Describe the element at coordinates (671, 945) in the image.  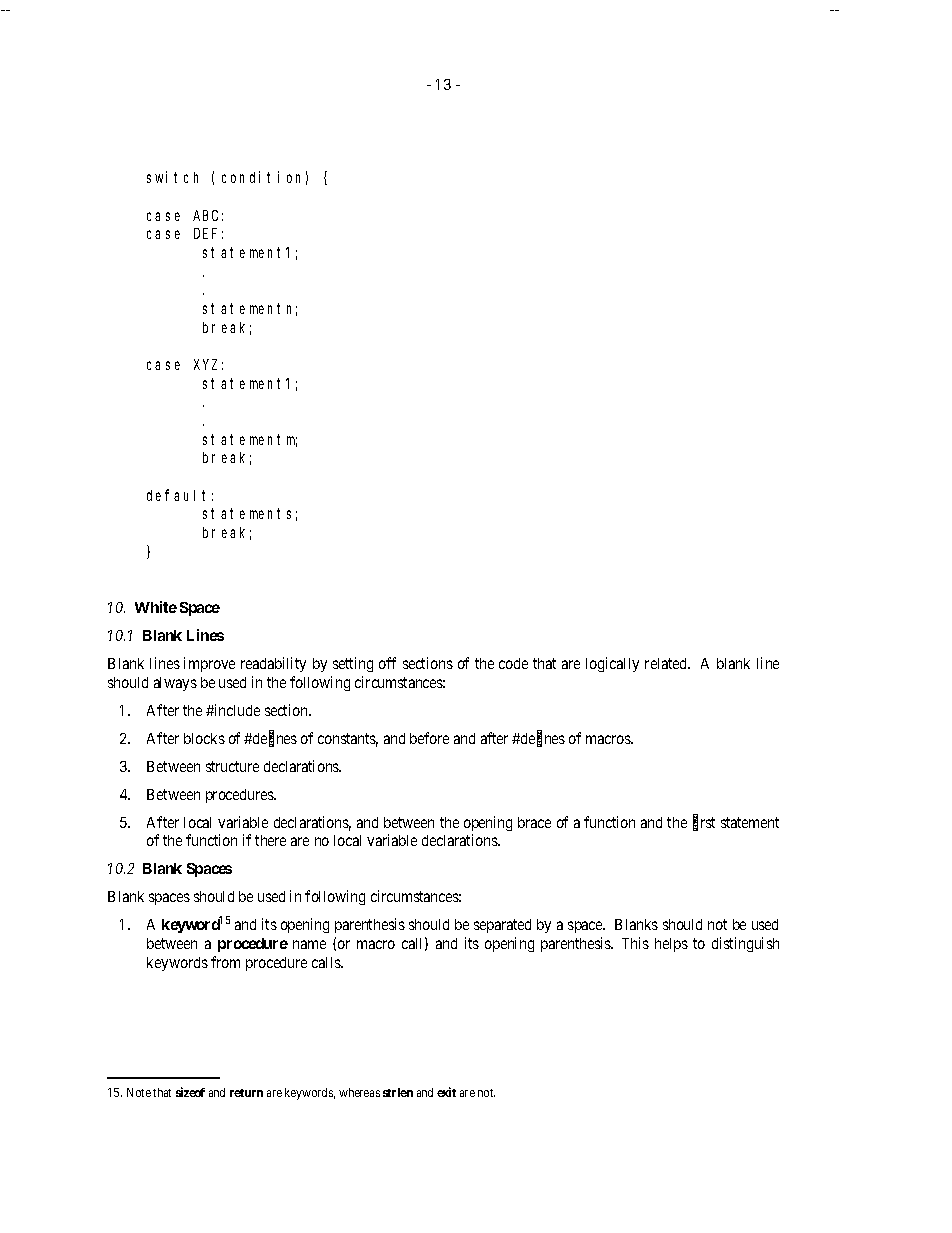
I see `helps` at that location.
